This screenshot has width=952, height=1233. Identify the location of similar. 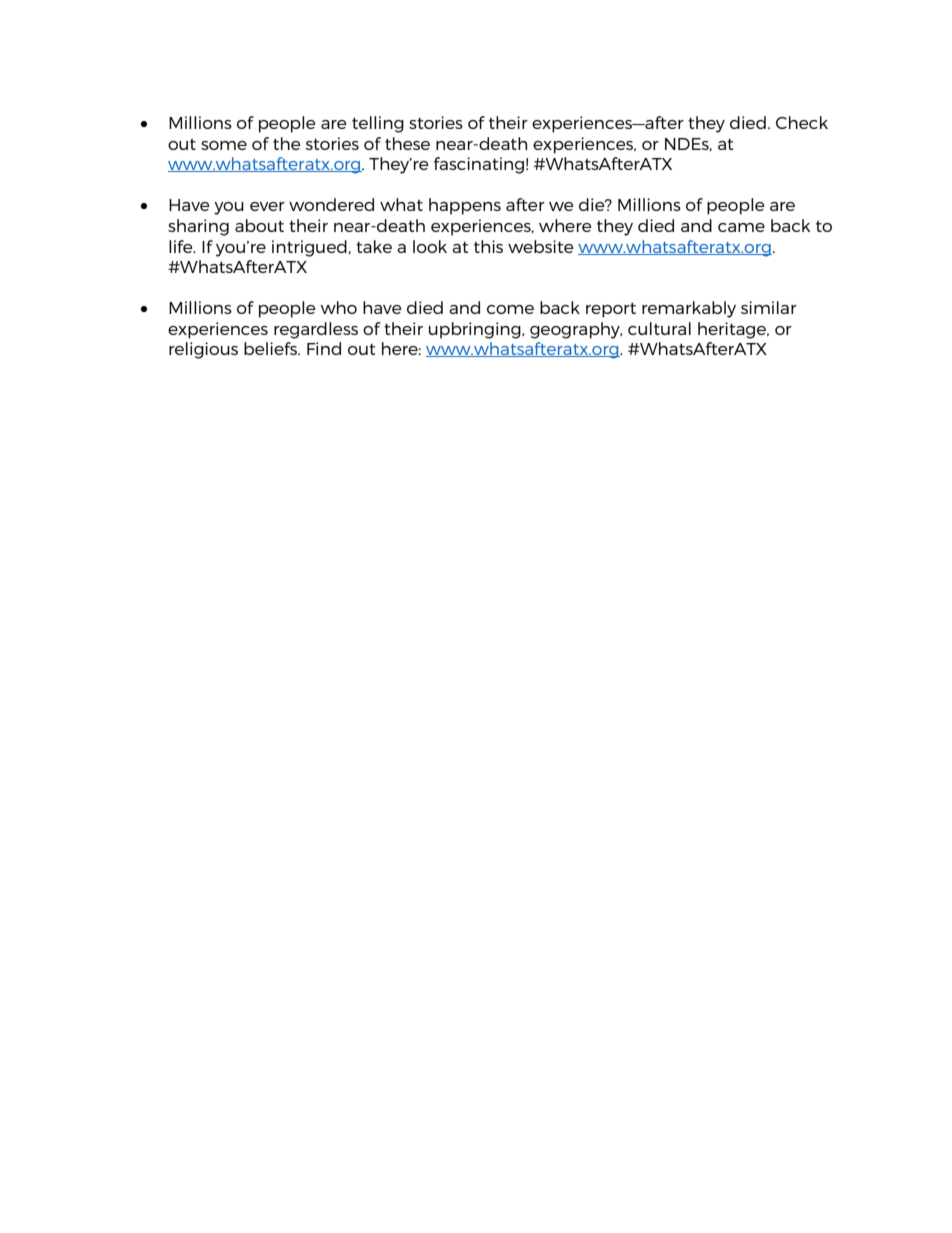
(769, 307).
